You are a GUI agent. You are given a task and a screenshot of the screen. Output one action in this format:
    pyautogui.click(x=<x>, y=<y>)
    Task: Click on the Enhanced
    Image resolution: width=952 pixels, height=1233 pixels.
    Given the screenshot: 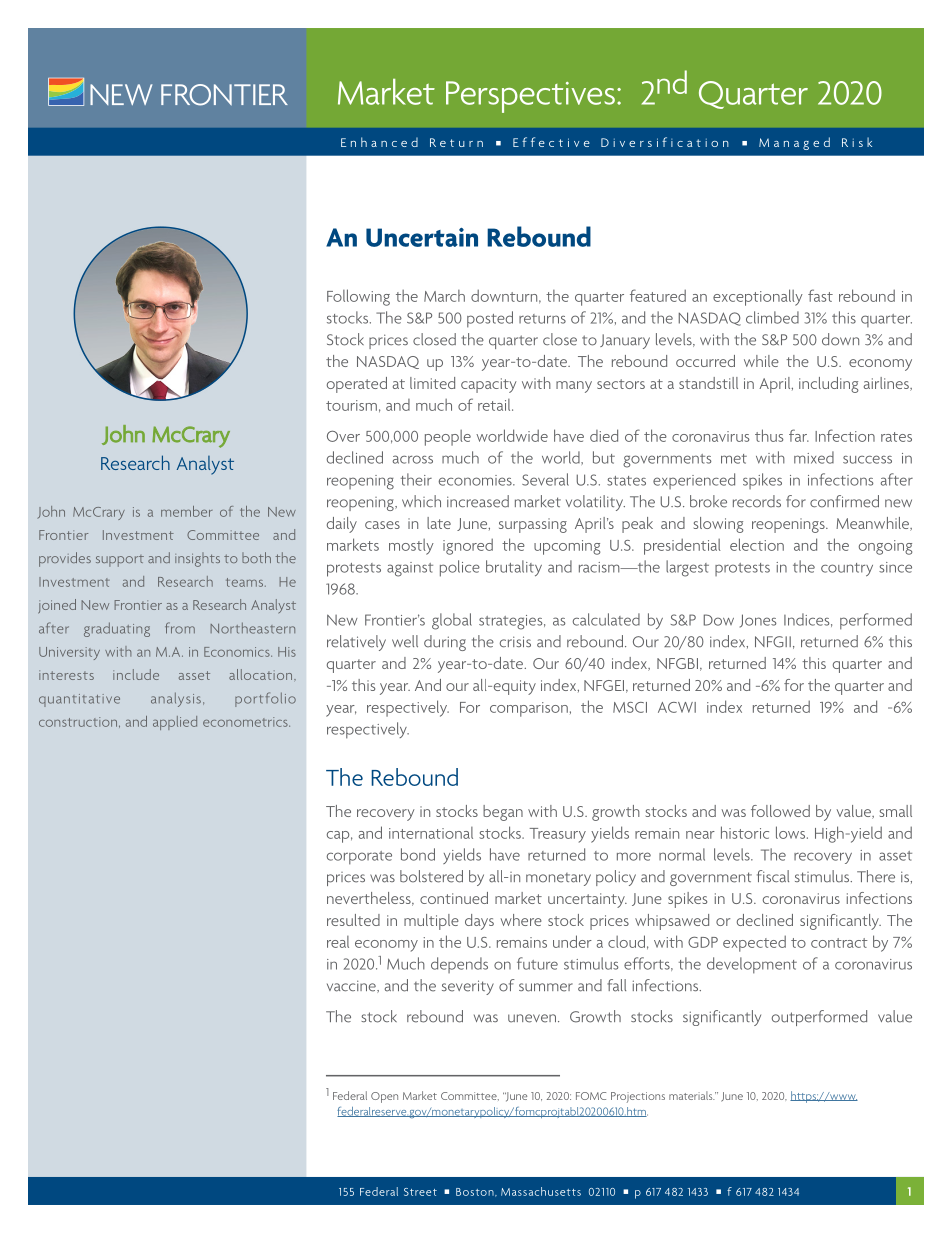 What is the action you would take?
    pyautogui.click(x=379, y=142)
